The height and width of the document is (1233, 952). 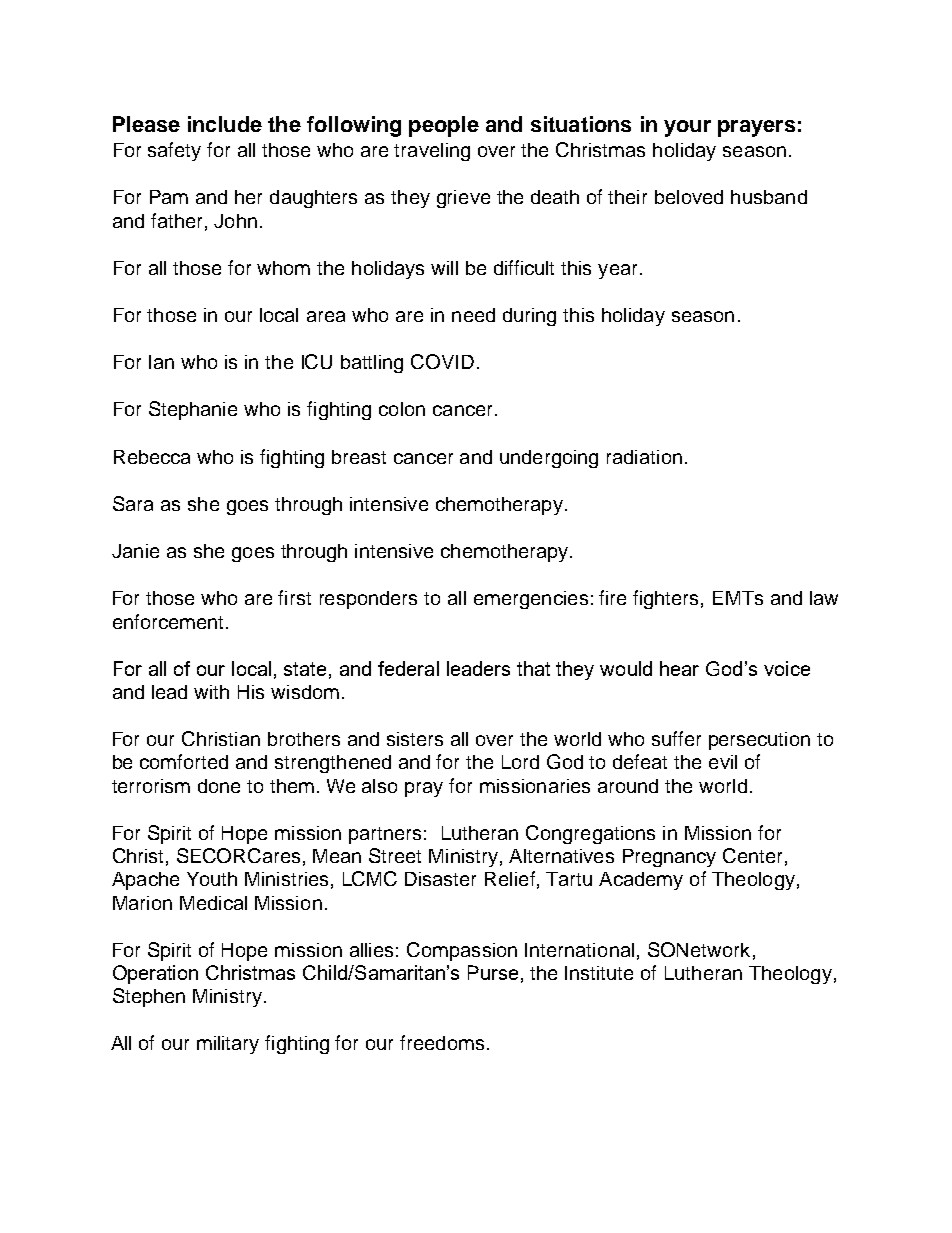 I want to click on Stephanie, so click(x=193, y=410).
